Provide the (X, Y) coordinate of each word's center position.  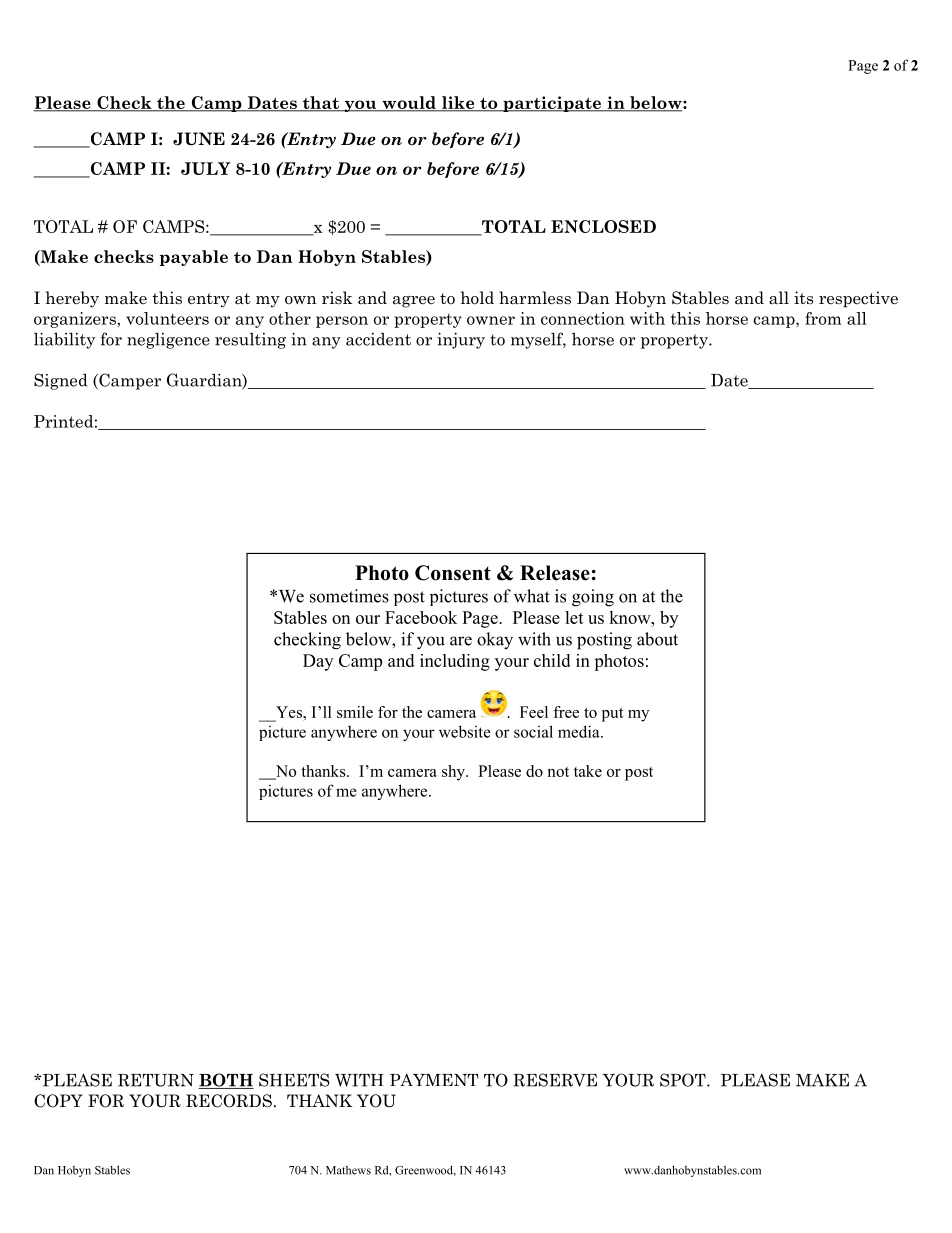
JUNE (199, 139)
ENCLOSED (603, 226)
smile (355, 712)
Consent (453, 573)
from (823, 318)
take (588, 771)
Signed (61, 381)
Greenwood (425, 1170)
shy (454, 773)
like (458, 103)
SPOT (684, 1080)
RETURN (156, 1080)
